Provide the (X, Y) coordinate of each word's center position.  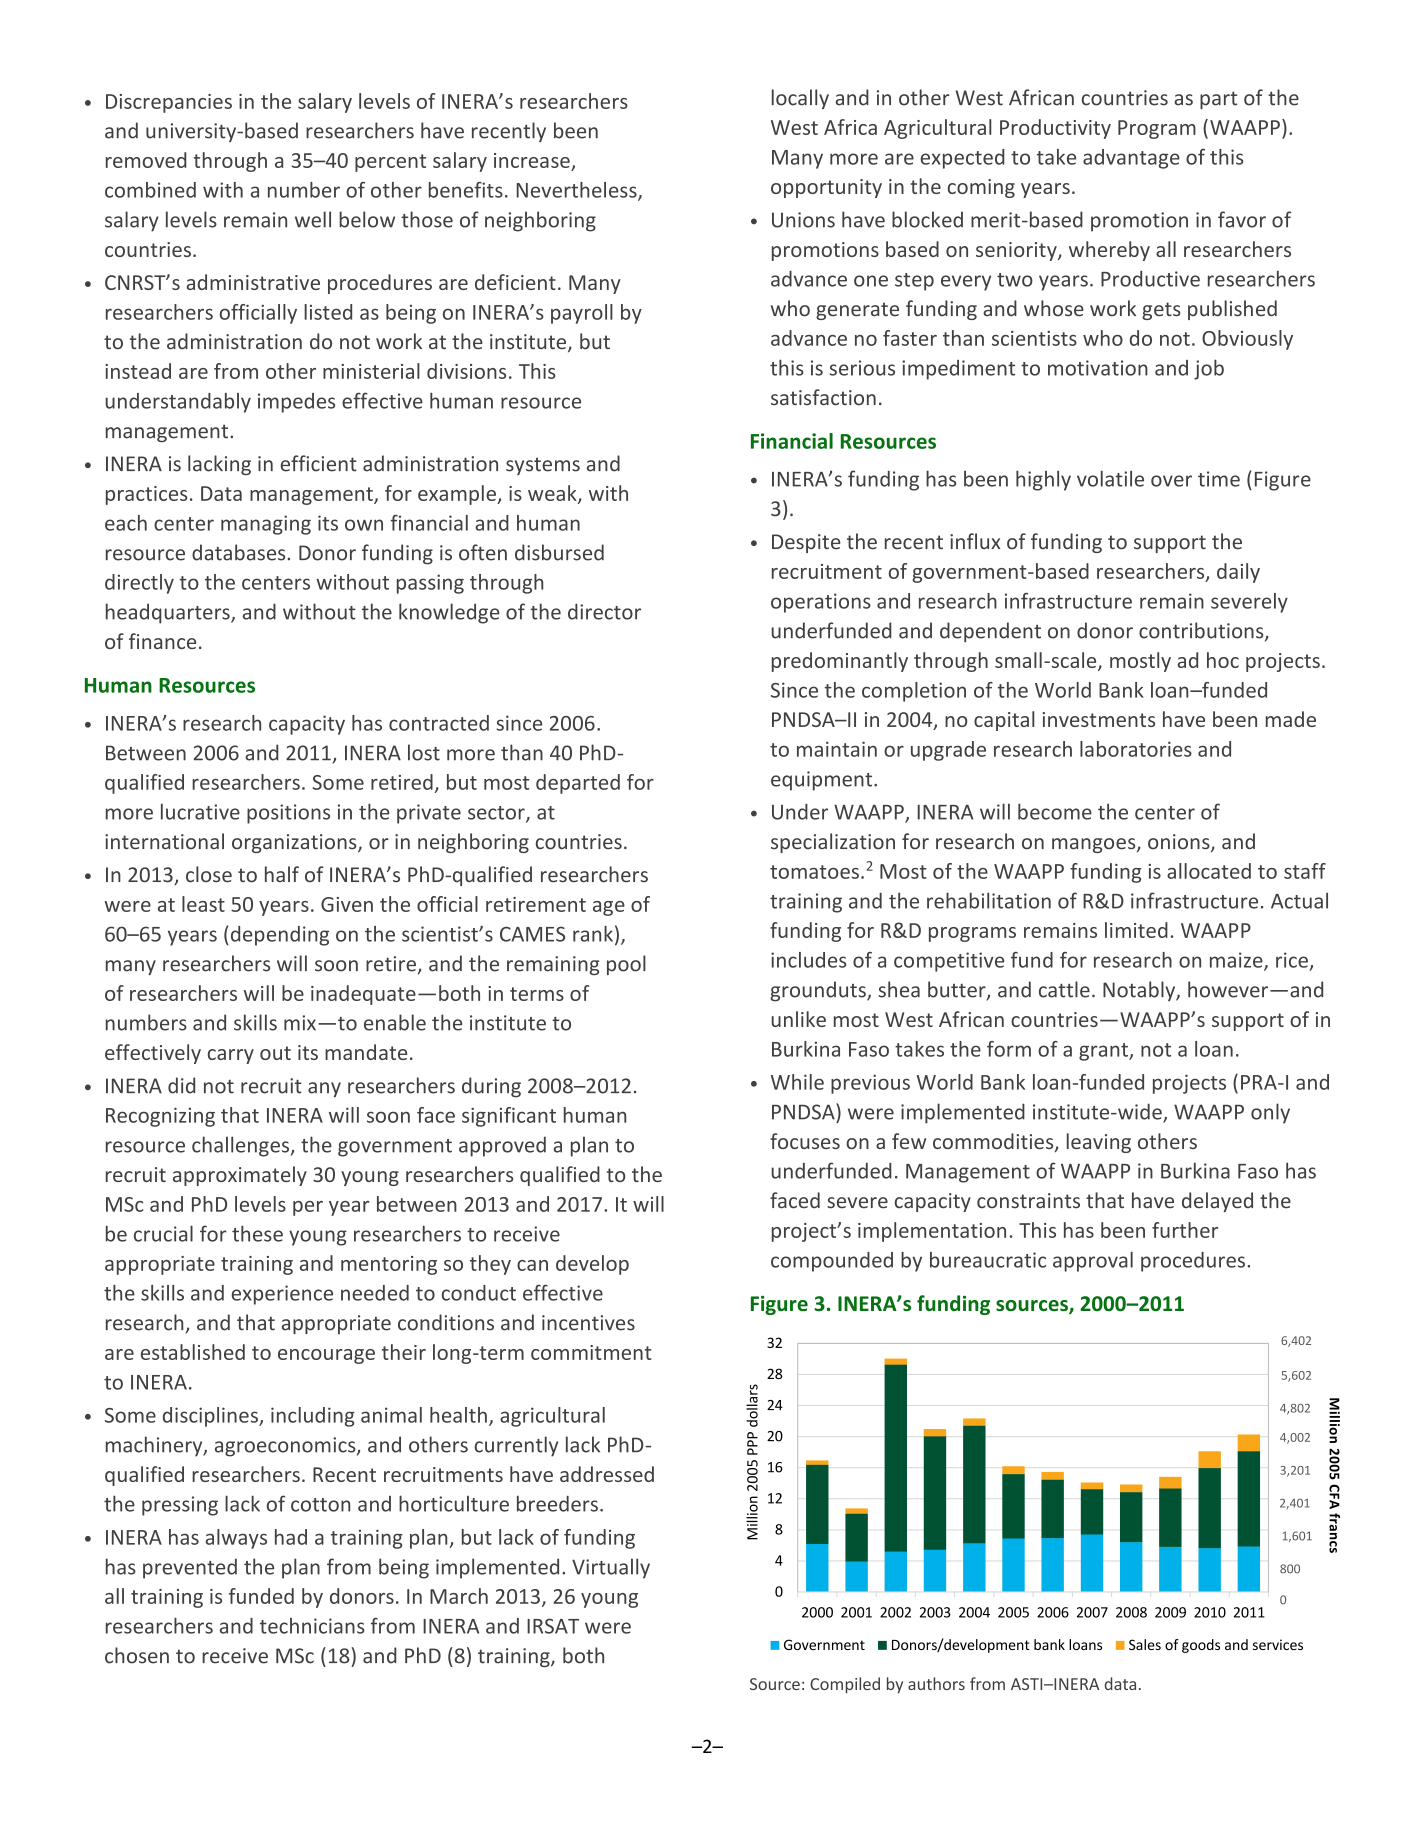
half (282, 874)
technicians (312, 1626)
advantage (1131, 159)
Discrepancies (169, 103)
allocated (1209, 871)
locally (800, 99)
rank (593, 934)
